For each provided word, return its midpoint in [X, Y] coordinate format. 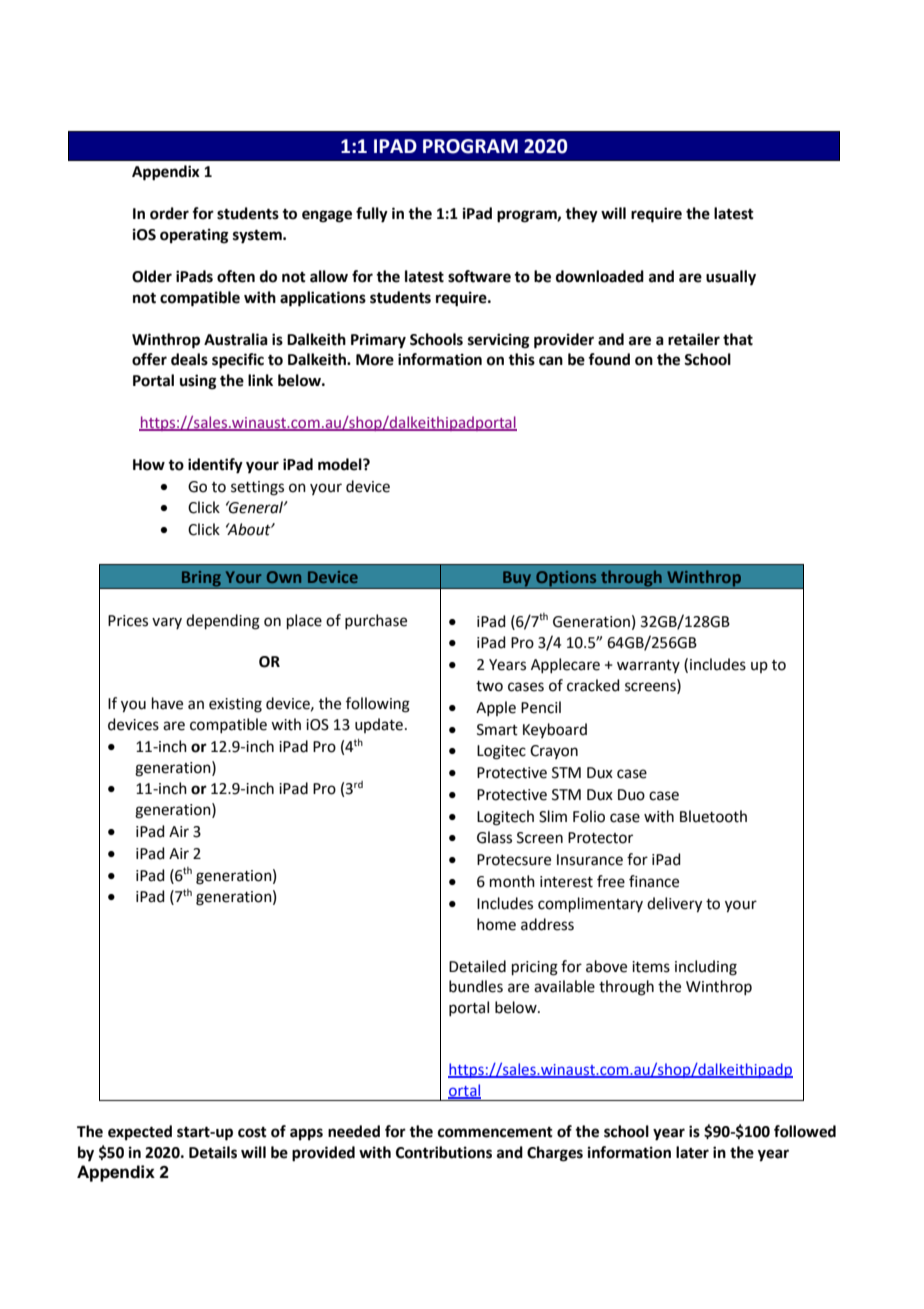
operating [194, 236]
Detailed [477, 966]
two [489, 686]
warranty [648, 666]
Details [213, 1152]
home [496, 924]
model [341, 464]
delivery [674, 905]
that [738, 339]
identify [215, 466]
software [479, 276]
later [692, 1152]
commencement [495, 1132]
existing [235, 705]
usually [731, 278]
